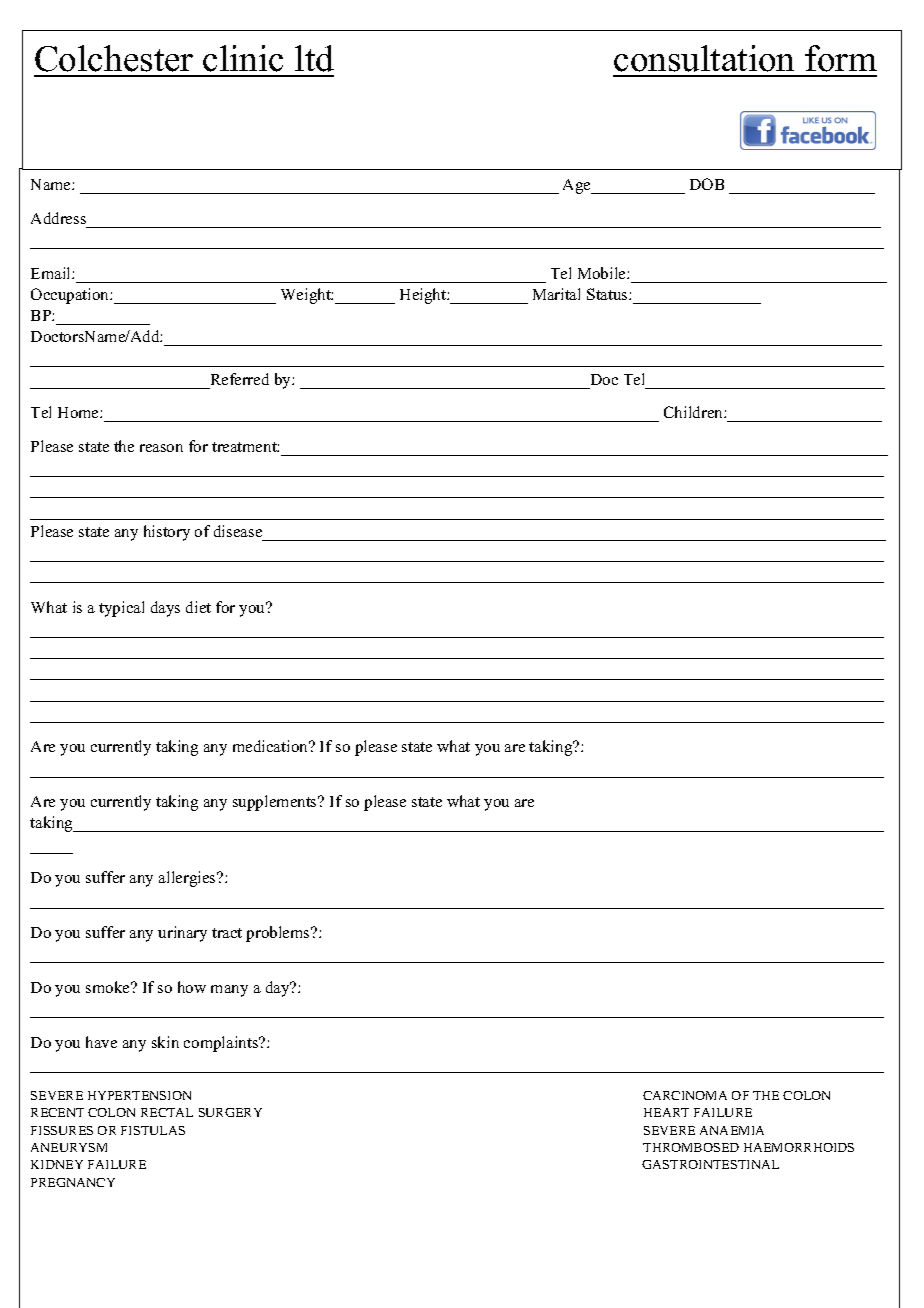 The width and height of the image is (924, 1308). What do you see at coordinates (153, 1130) in the image?
I see `FISTULAS` at bounding box center [153, 1130].
